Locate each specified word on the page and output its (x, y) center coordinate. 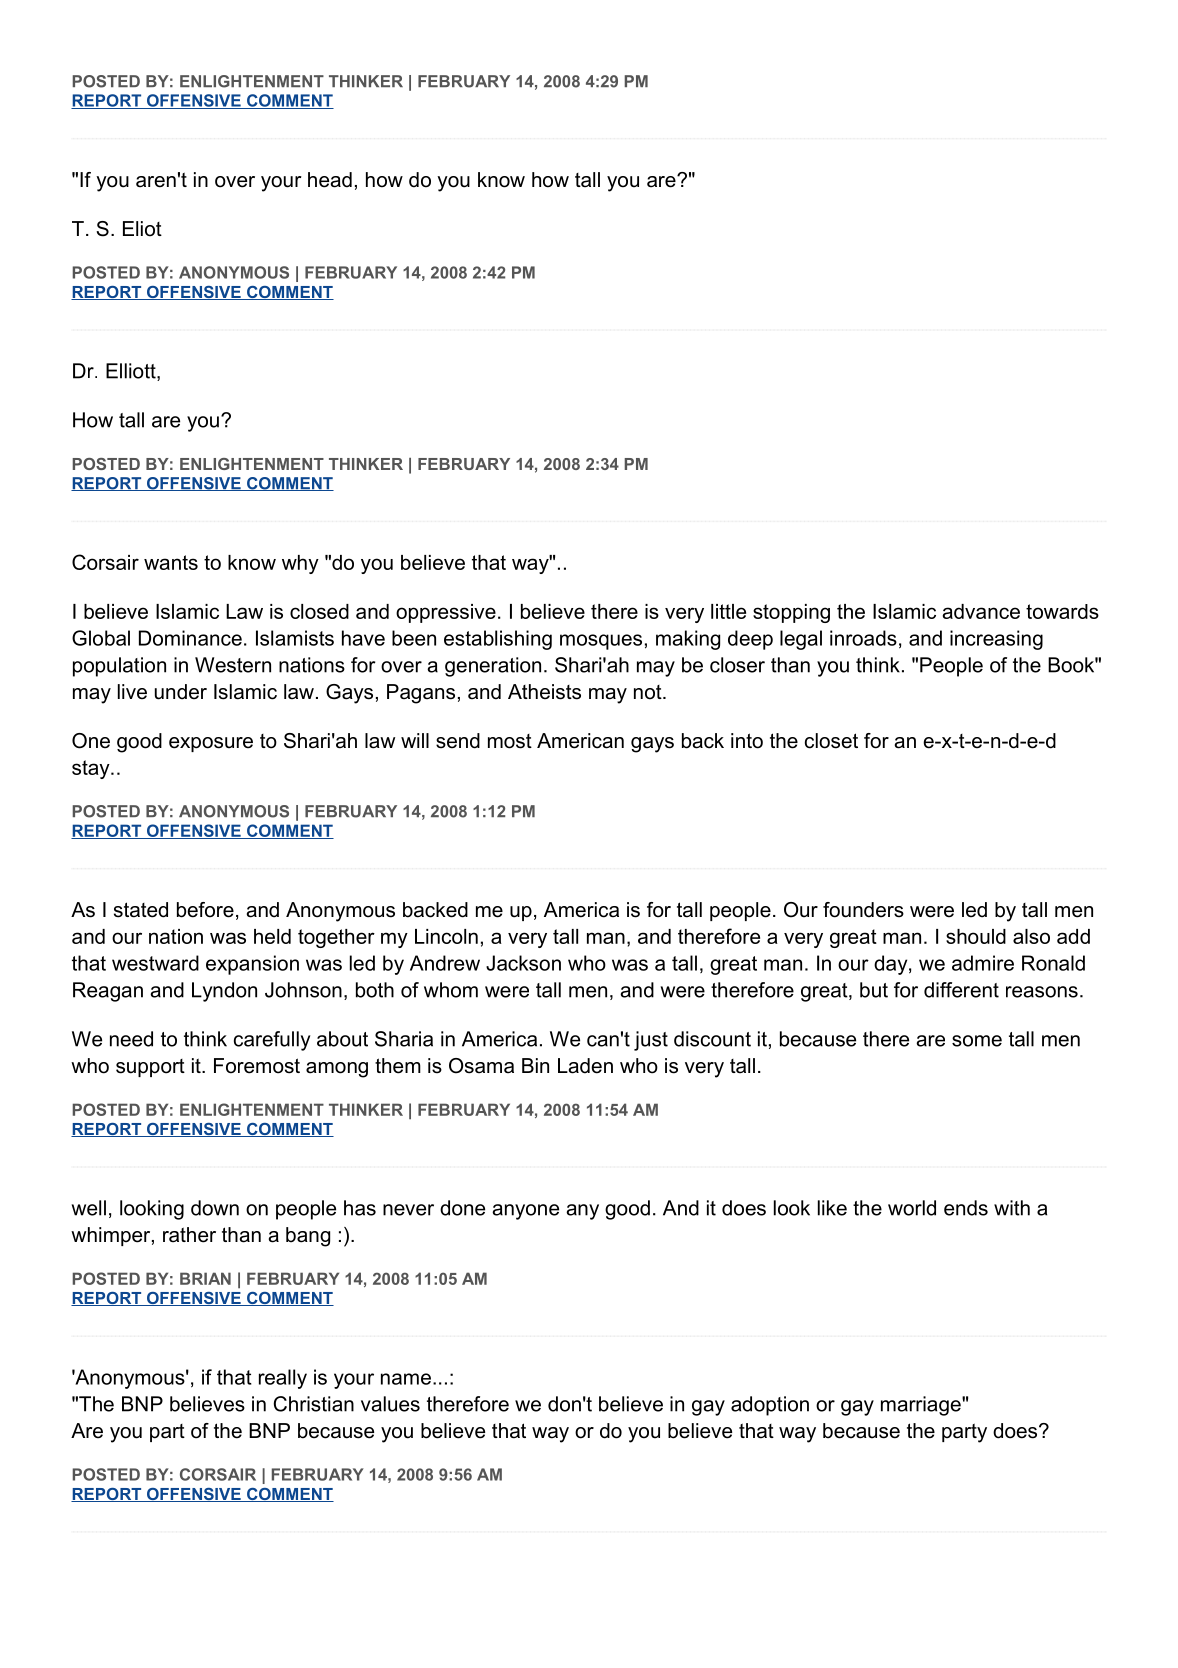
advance (981, 611)
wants (171, 562)
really (283, 1379)
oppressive (446, 613)
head (330, 180)
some (977, 1041)
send (458, 741)
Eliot (142, 229)
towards (1062, 611)
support (150, 1068)
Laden (585, 1066)
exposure (211, 744)
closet (831, 741)
